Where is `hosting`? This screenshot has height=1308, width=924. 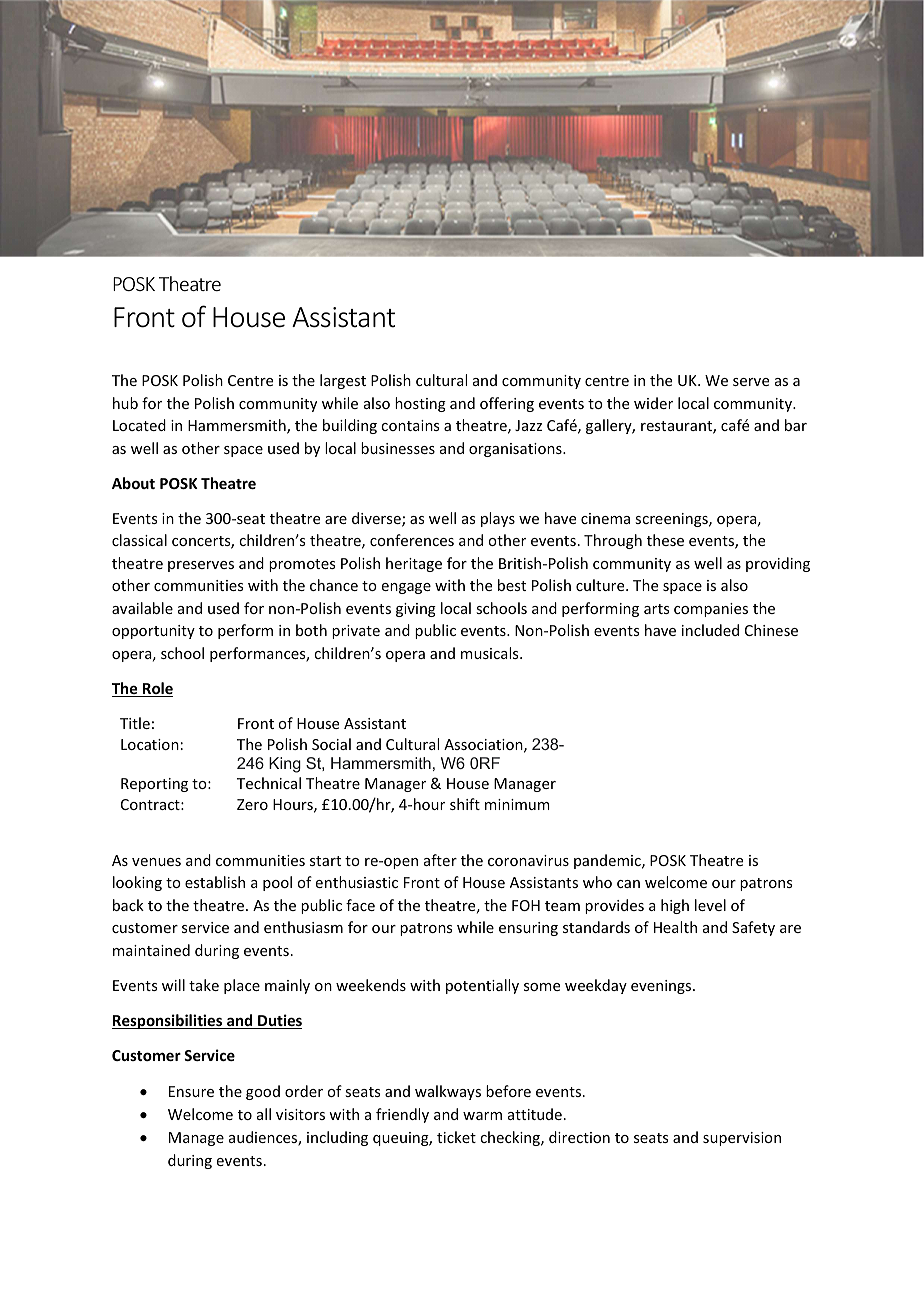
hosting is located at coordinates (420, 404).
